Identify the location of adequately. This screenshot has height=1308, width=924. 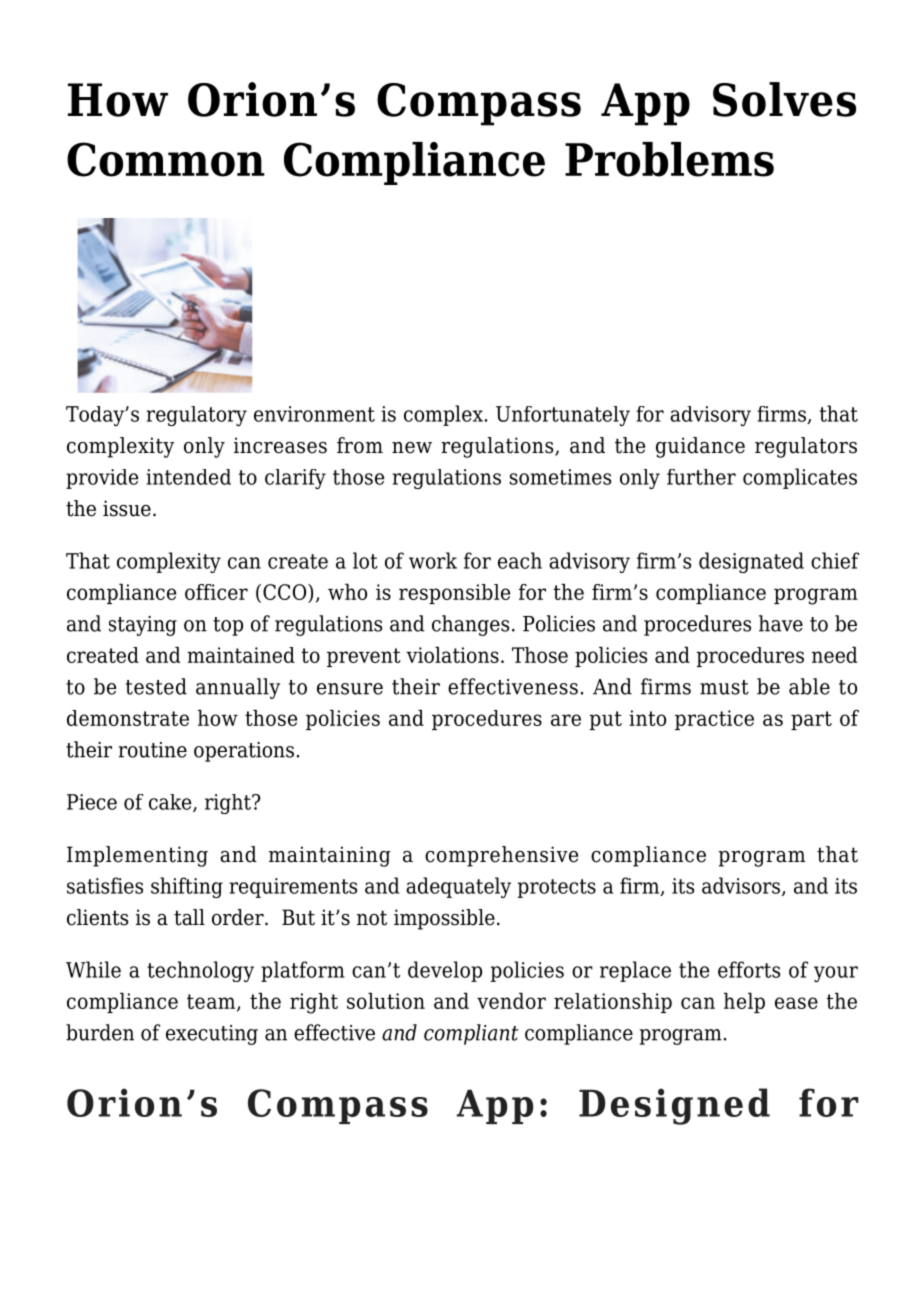
(458, 887).
